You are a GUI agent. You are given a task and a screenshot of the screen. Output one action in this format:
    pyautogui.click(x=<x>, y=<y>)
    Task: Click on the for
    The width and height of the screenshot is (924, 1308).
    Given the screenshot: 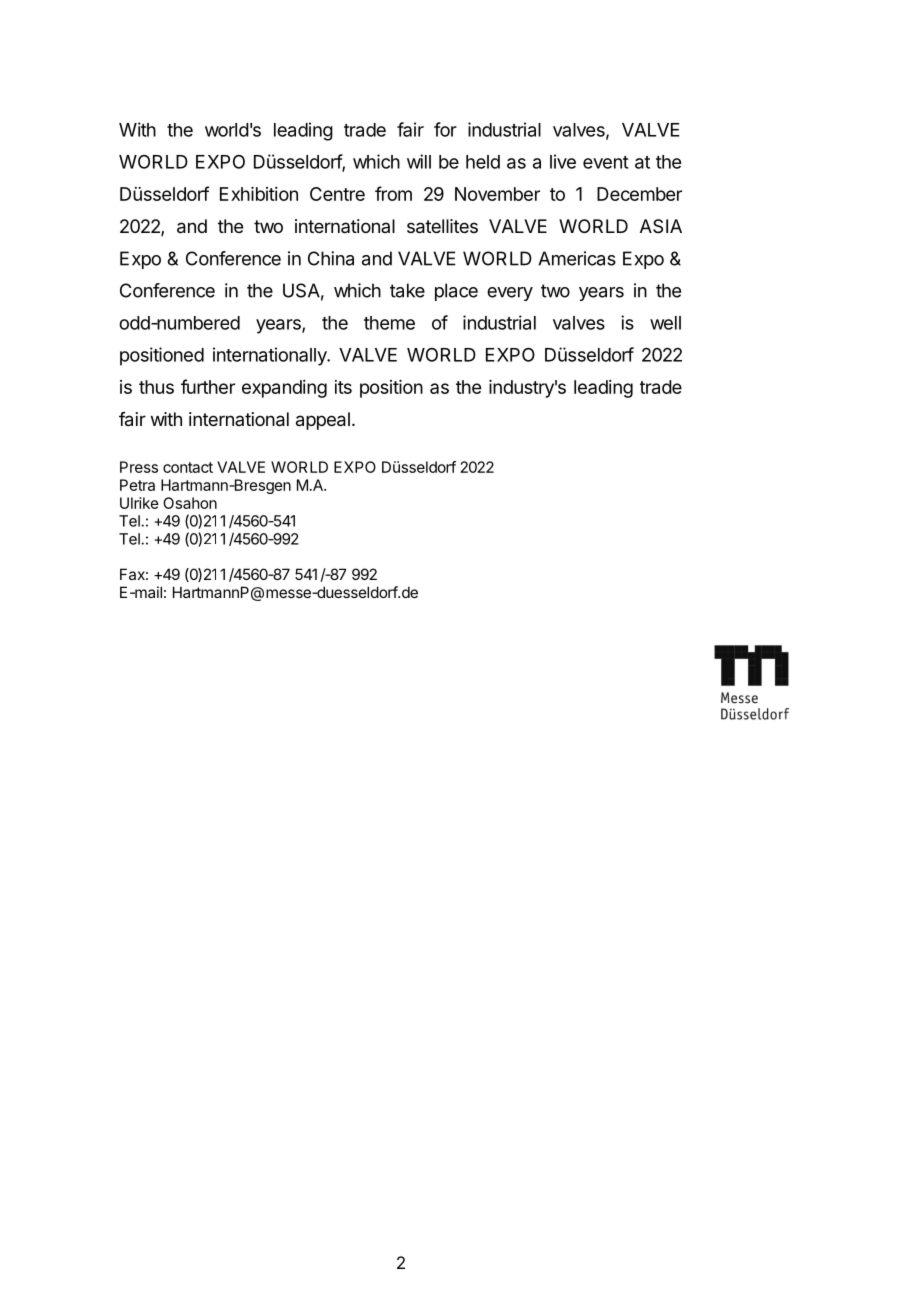 What is the action you would take?
    pyautogui.click(x=445, y=129)
